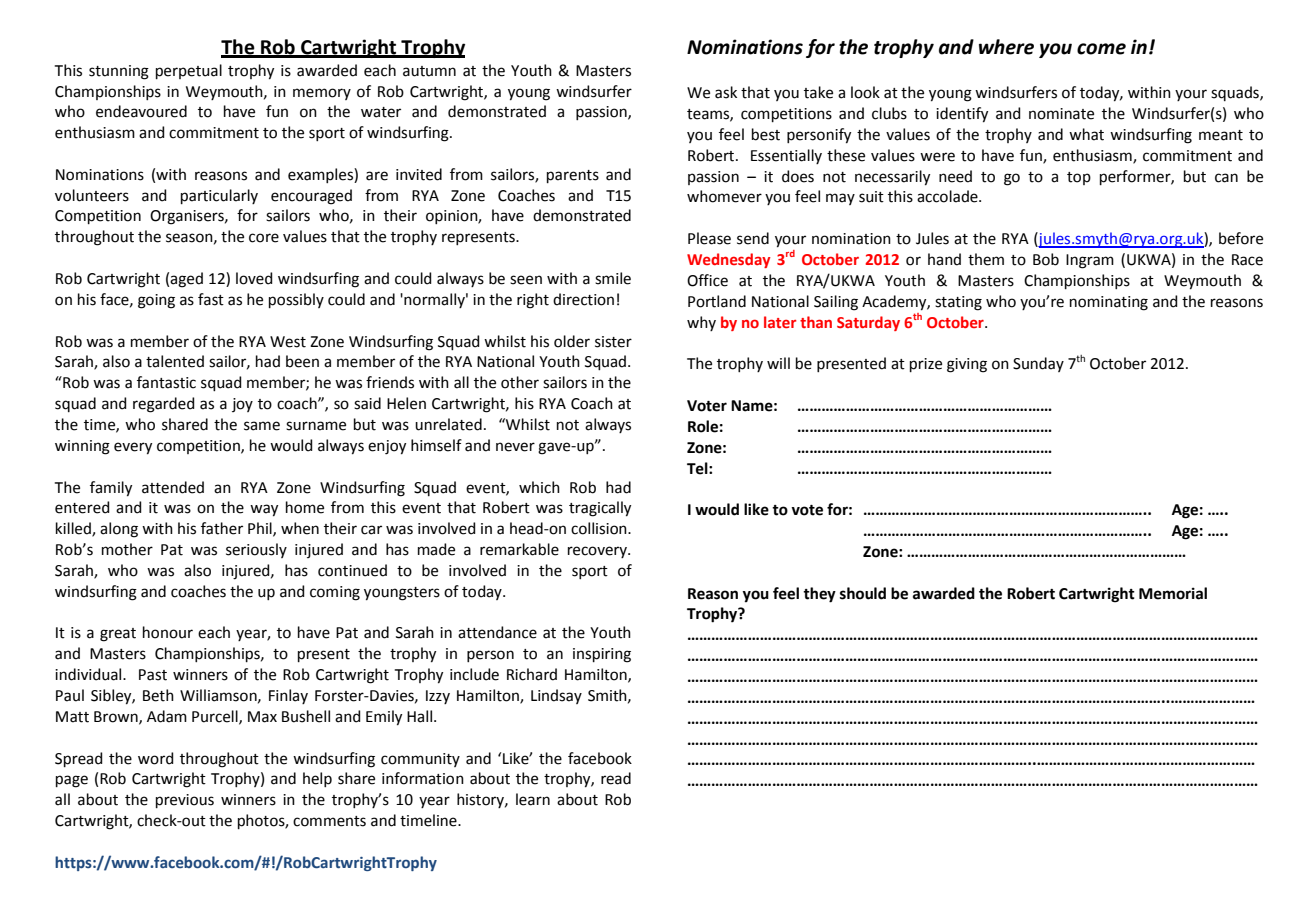 This screenshot has width=1308, height=924. What do you see at coordinates (264, 238) in the screenshot?
I see `core` at bounding box center [264, 238].
